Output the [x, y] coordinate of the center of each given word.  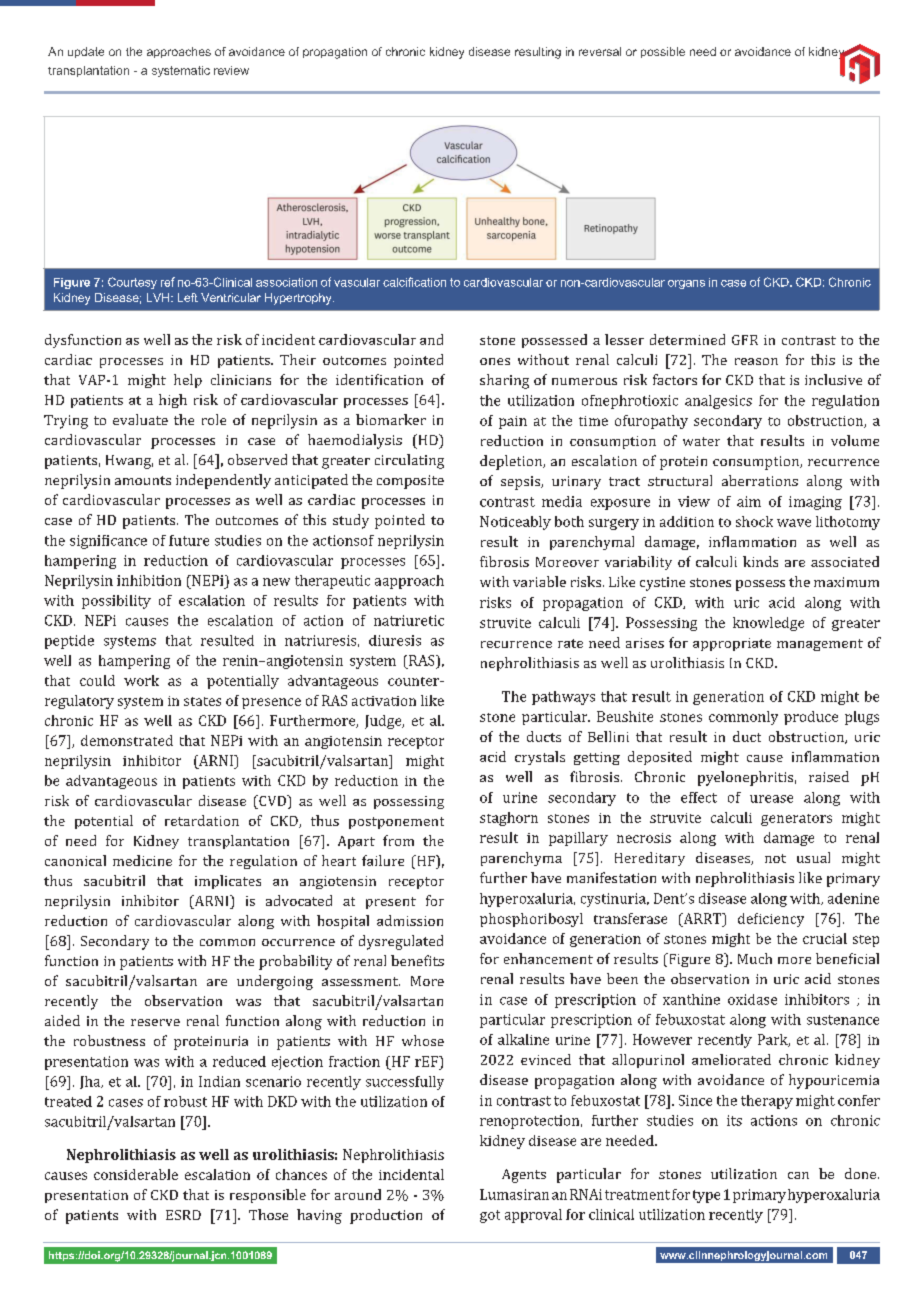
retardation [202, 820]
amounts [143, 480]
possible [663, 52]
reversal [600, 51]
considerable [136, 1174]
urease [771, 799]
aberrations [760, 480]
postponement [396, 823]
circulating [409, 461]
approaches [179, 52]
